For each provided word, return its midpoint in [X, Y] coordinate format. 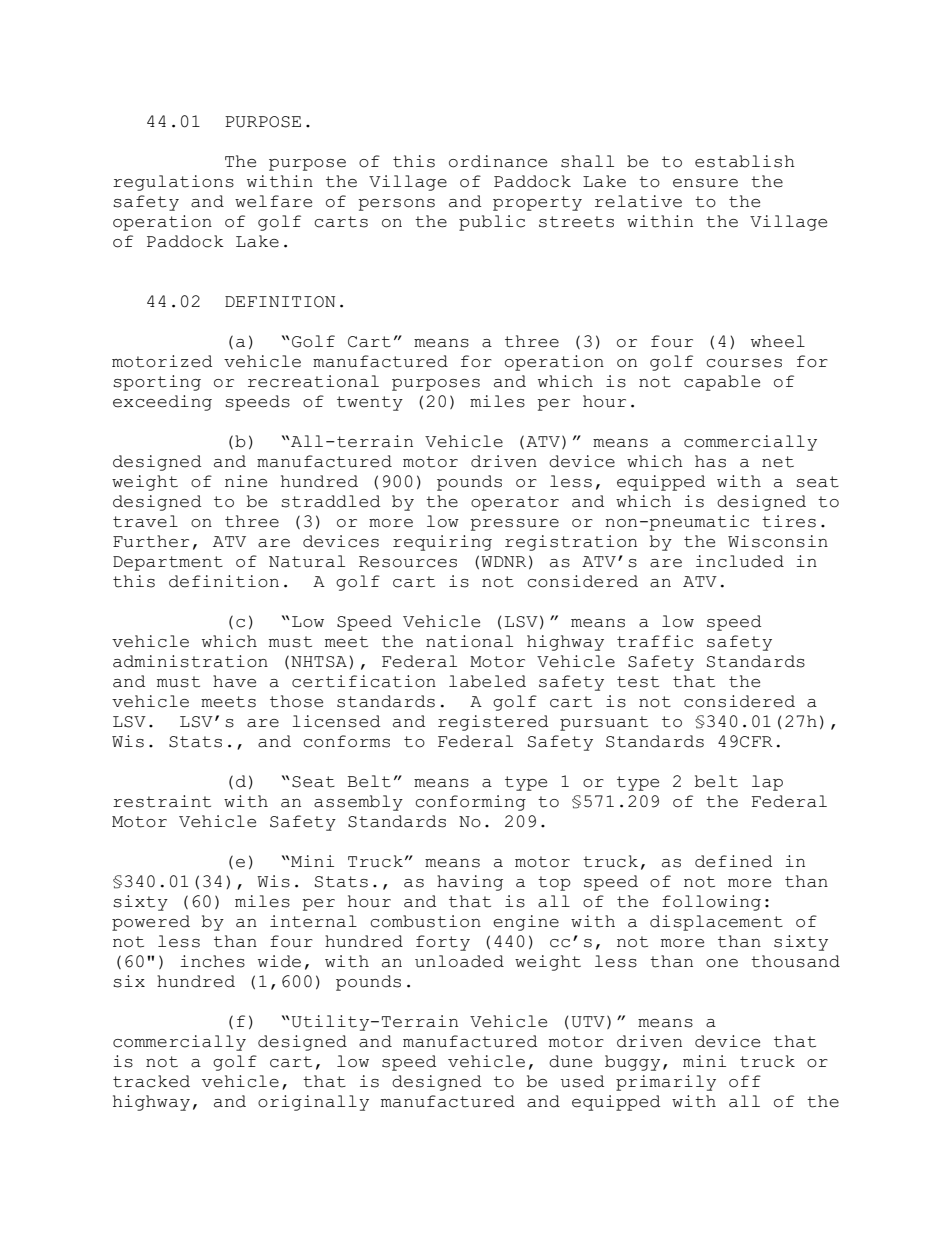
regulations [173, 183]
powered [151, 923]
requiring [442, 543]
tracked [151, 1081]
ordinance [498, 161]
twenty [370, 403]
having [470, 883]
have [234, 681]
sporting [157, 383]
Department [168, 563]
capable [722, 383]
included [740, 561]
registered [493, 723]
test [638, 682]
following [711, 903]
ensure [705, 183]
